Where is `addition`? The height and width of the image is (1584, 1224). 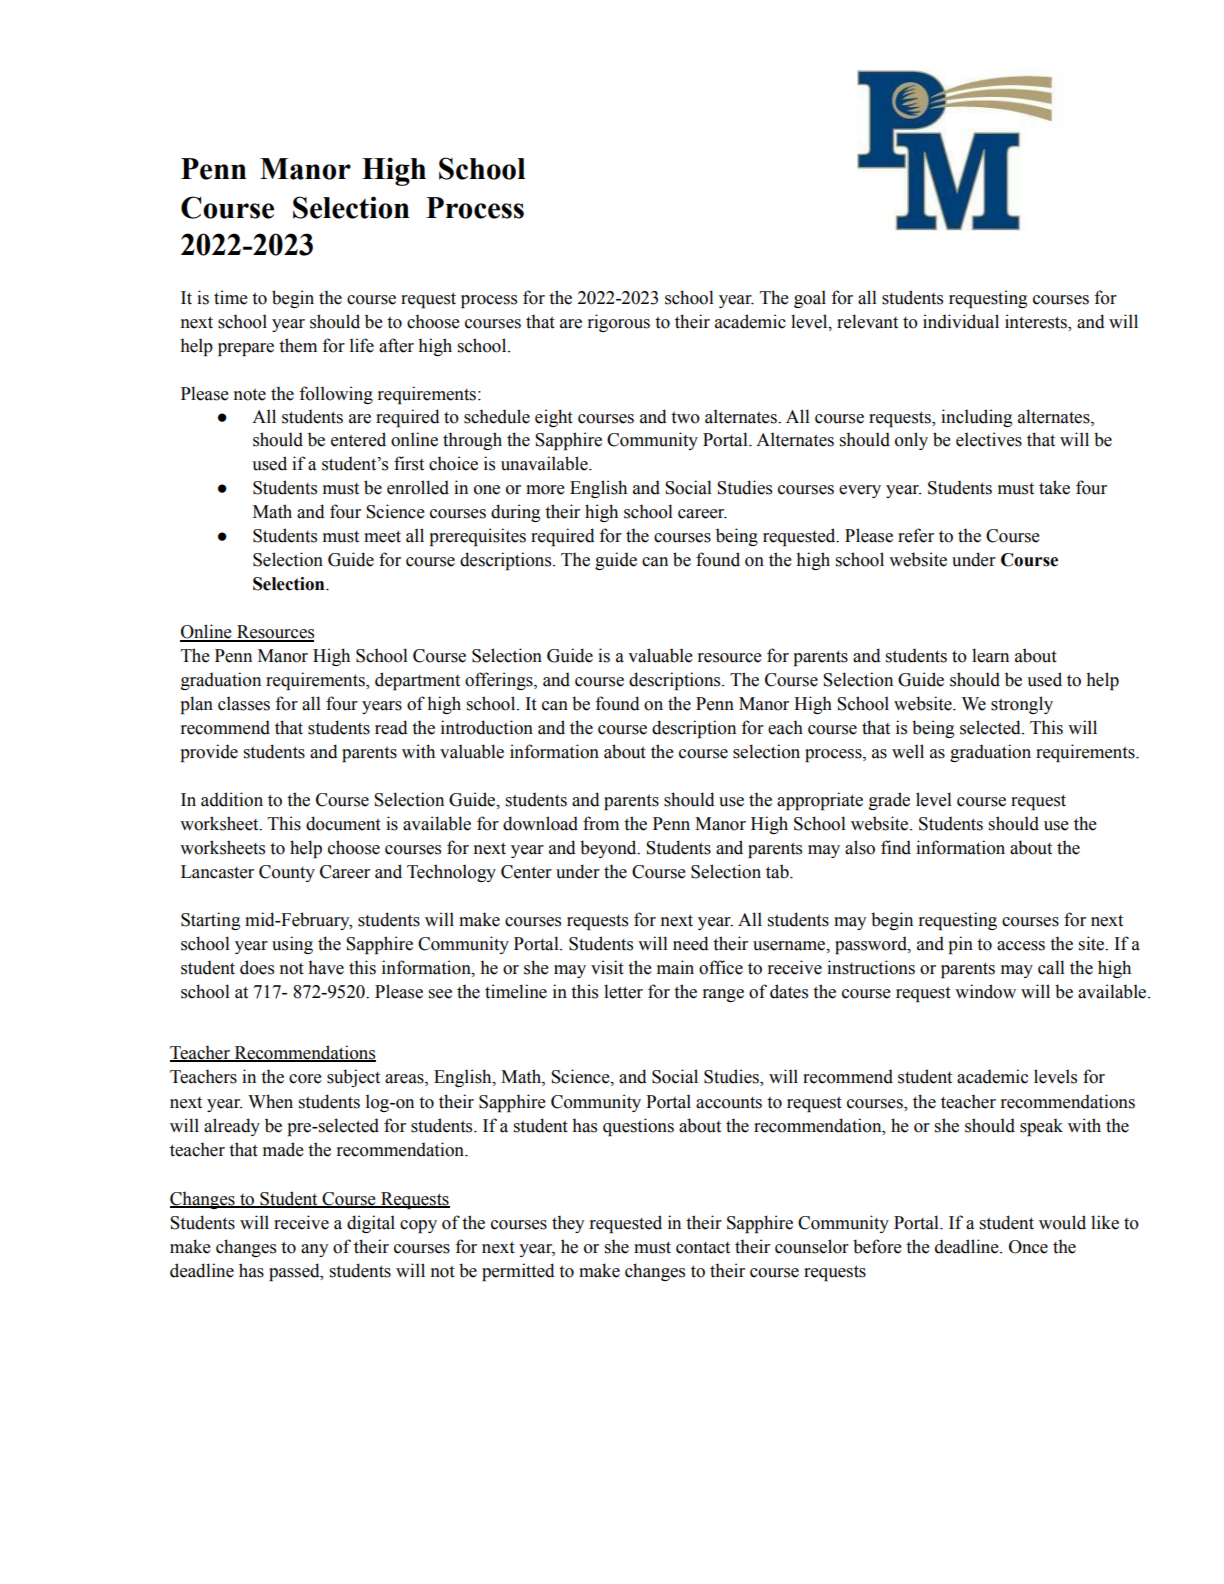 addition is located at coordinates (232, 799).
